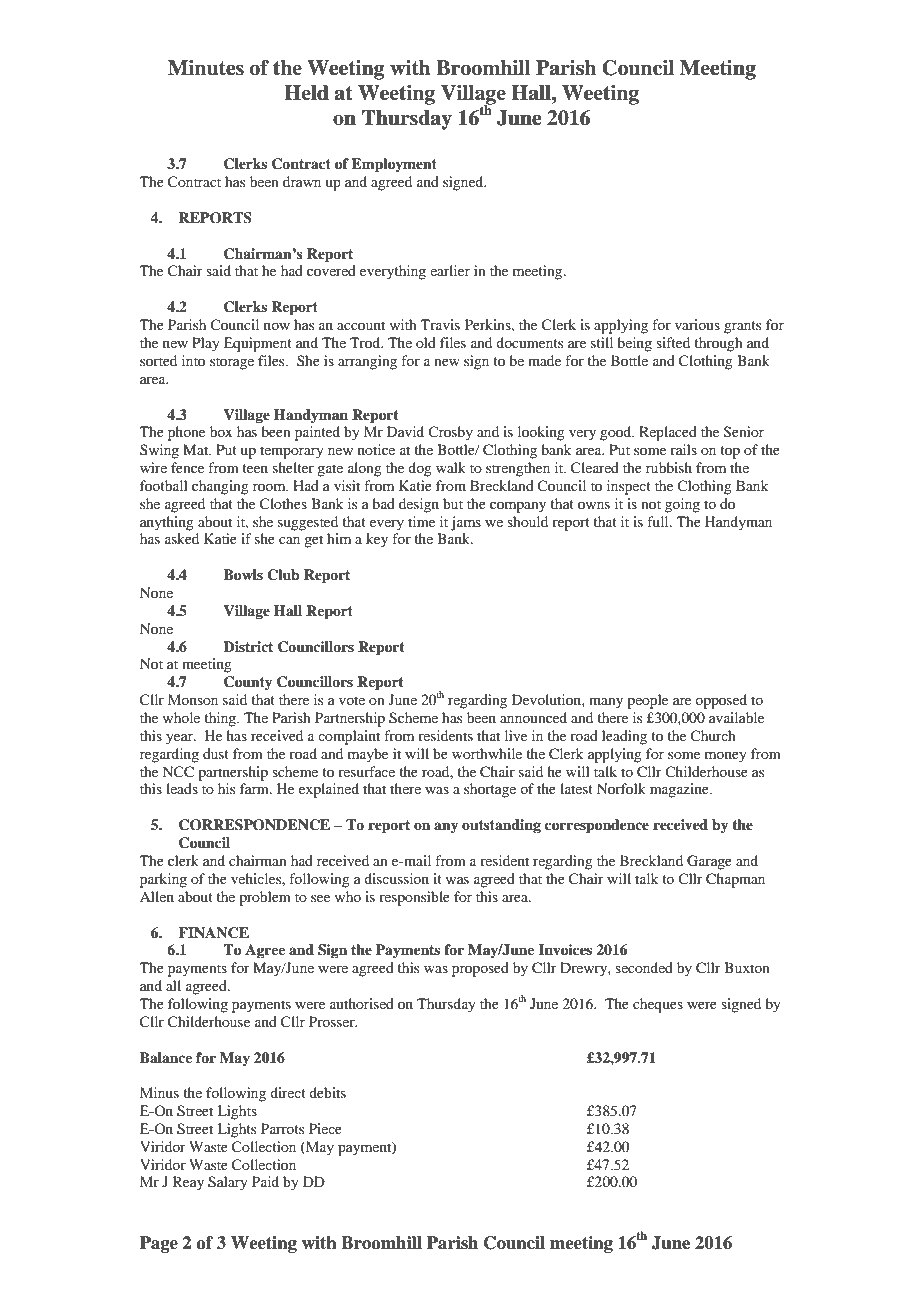 The image size is (924, 1308). What do you see at coordinates (516, 735) in the document?
I see `live` at bounding box center [516, 735].
